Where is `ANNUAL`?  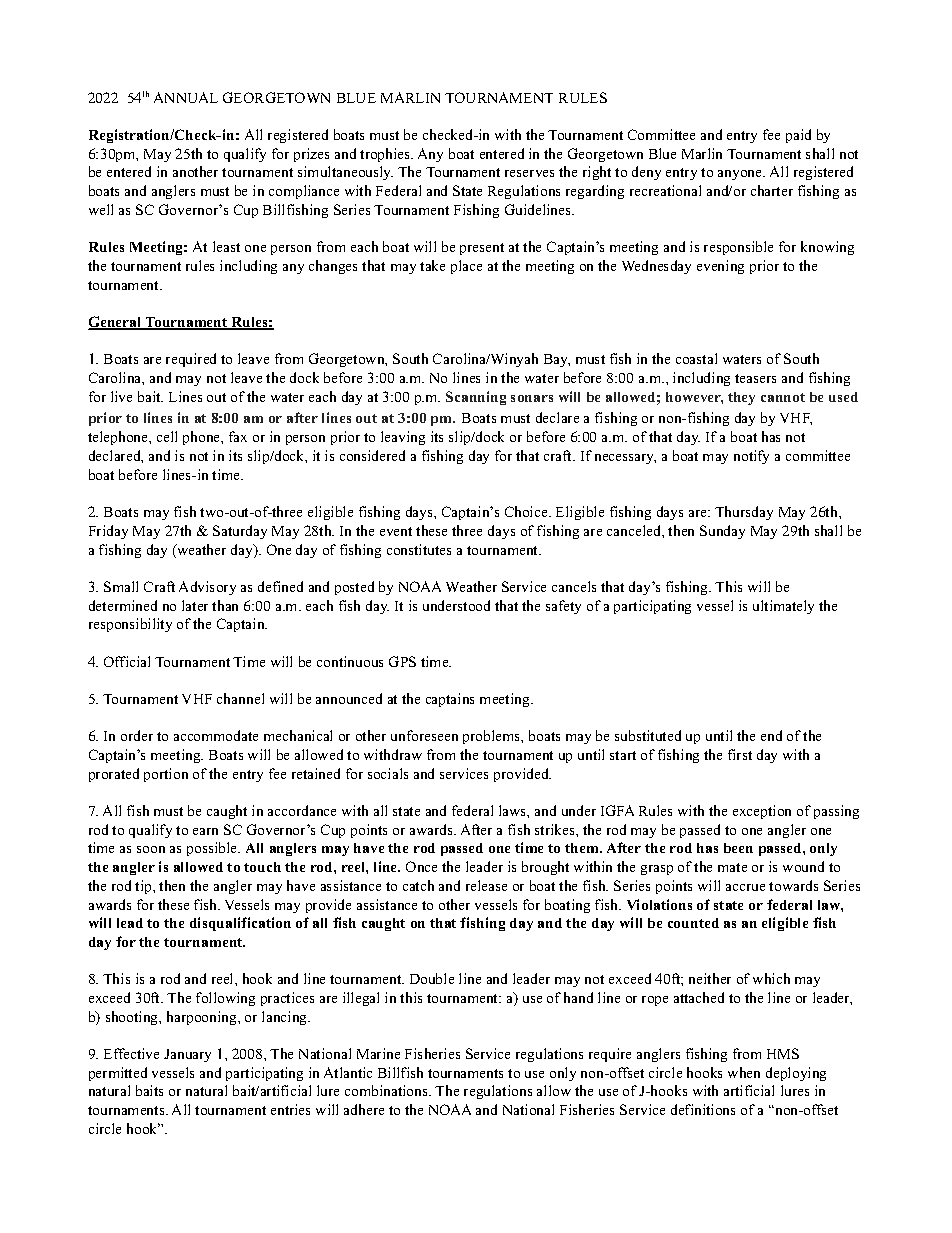 ANNUAL is located at coordinates (186, 97).
